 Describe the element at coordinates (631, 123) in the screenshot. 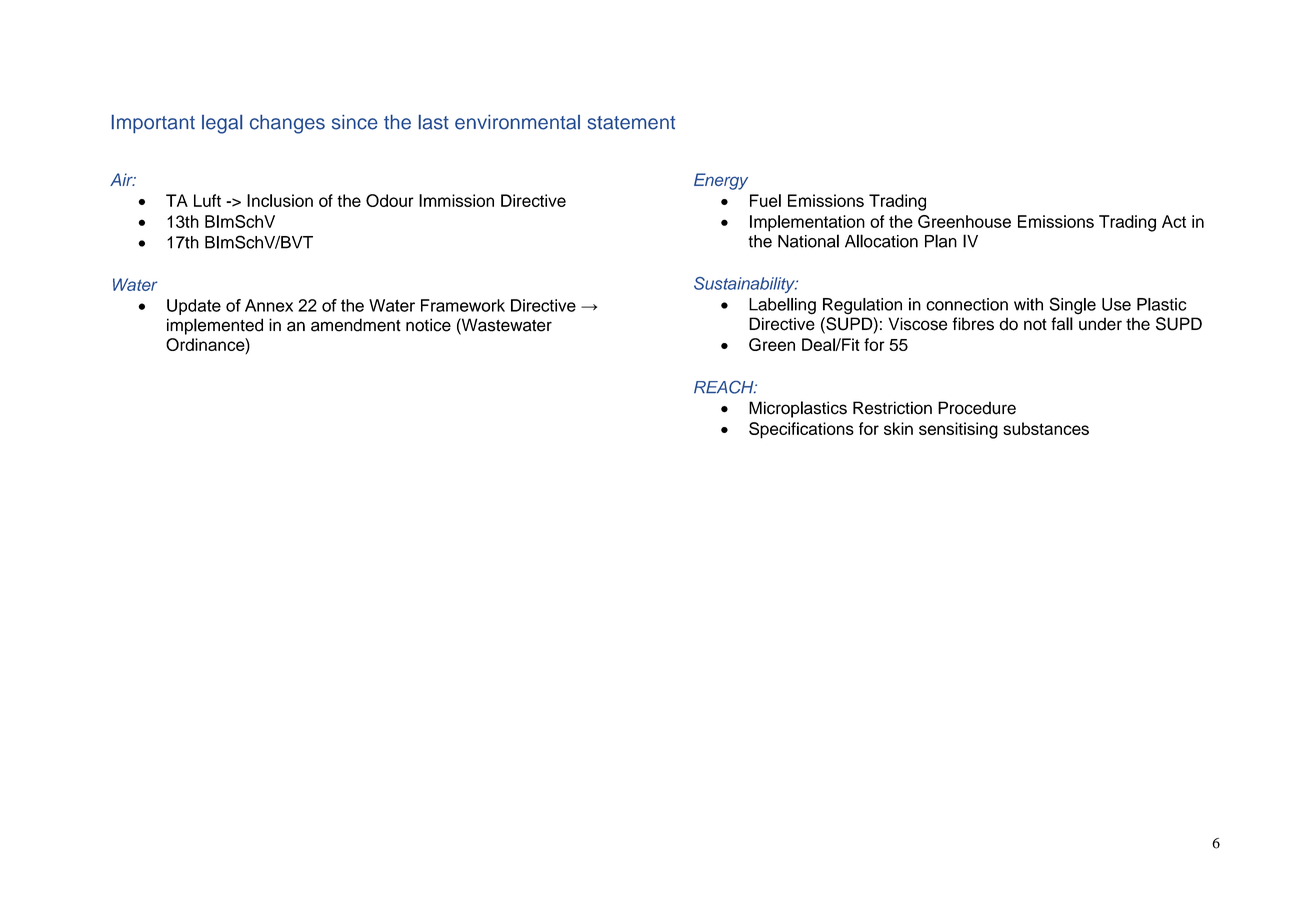

I see `statement` at that location.
